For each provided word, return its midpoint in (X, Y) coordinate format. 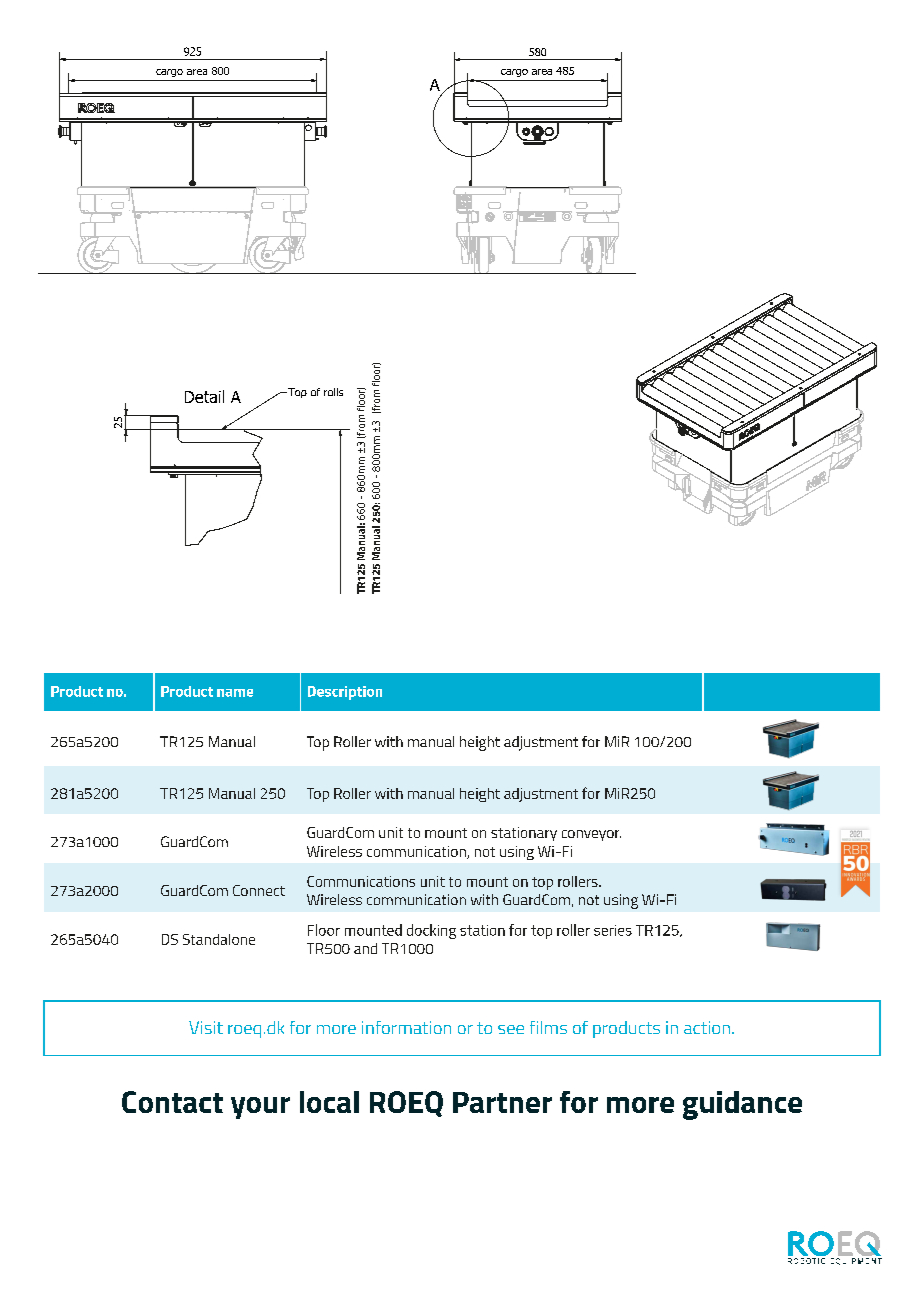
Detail (204, 396)
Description (345, 693)
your (260, 1108)
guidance (742, 1105)
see (511, 1029)
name (235, 693)
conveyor (591, 835)
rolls (333, 392)
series (613, 930)
